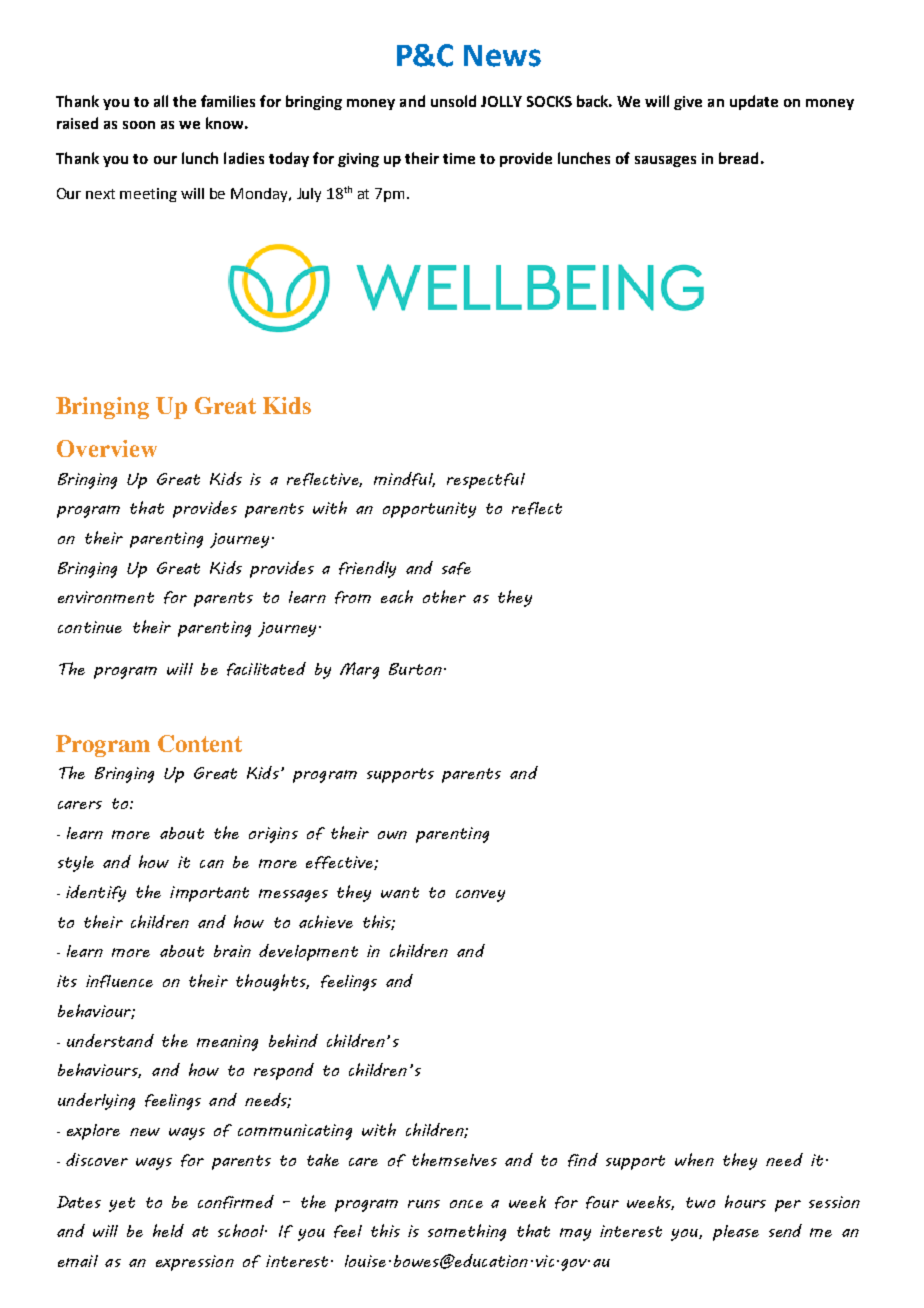 This document has height=1308, width=924. What do you see at coordinates (119, 981) in the document?
I see `influence` at bounding box center [119, 981].
